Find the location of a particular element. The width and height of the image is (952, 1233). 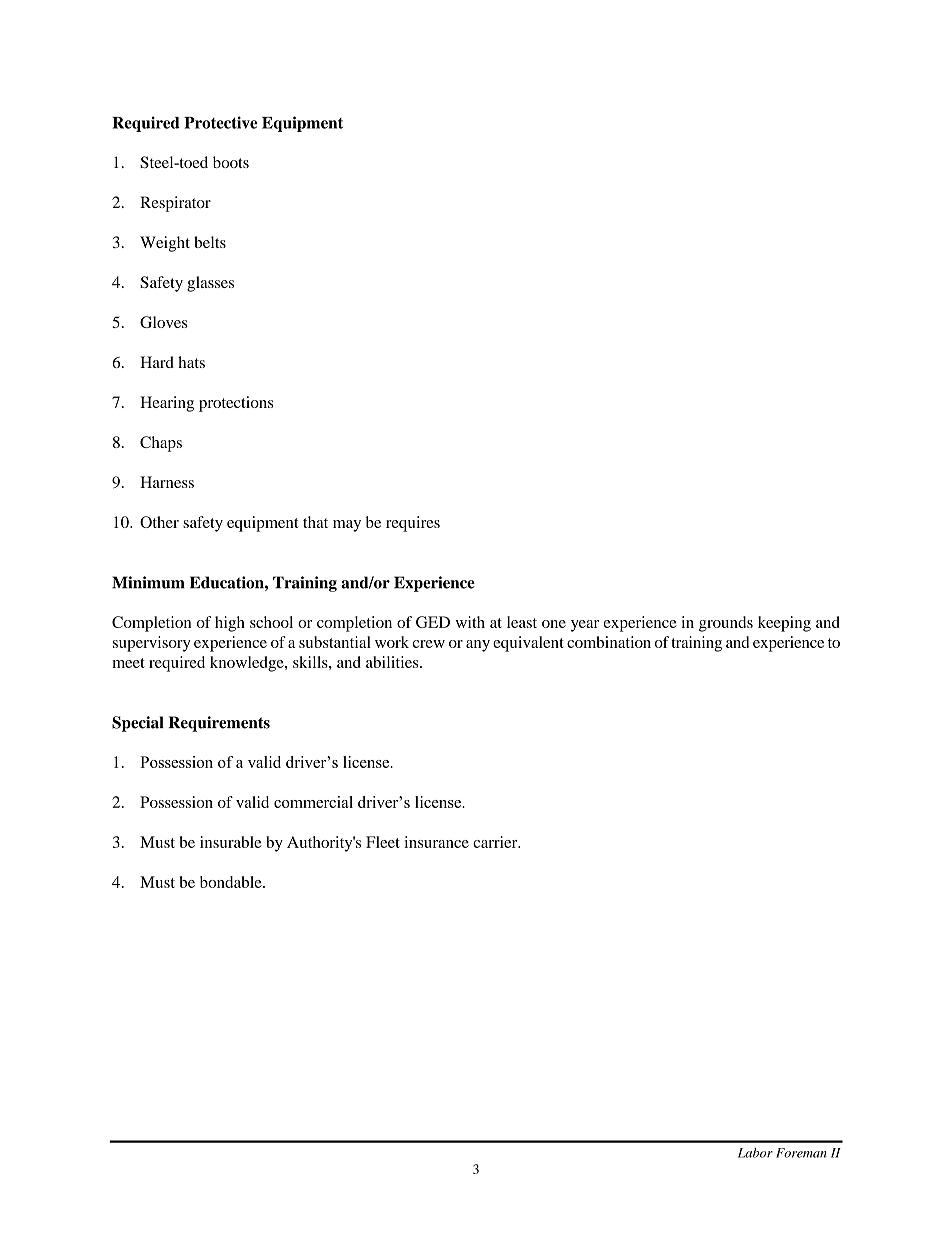

insurable is located at coordinates (231, 842).
